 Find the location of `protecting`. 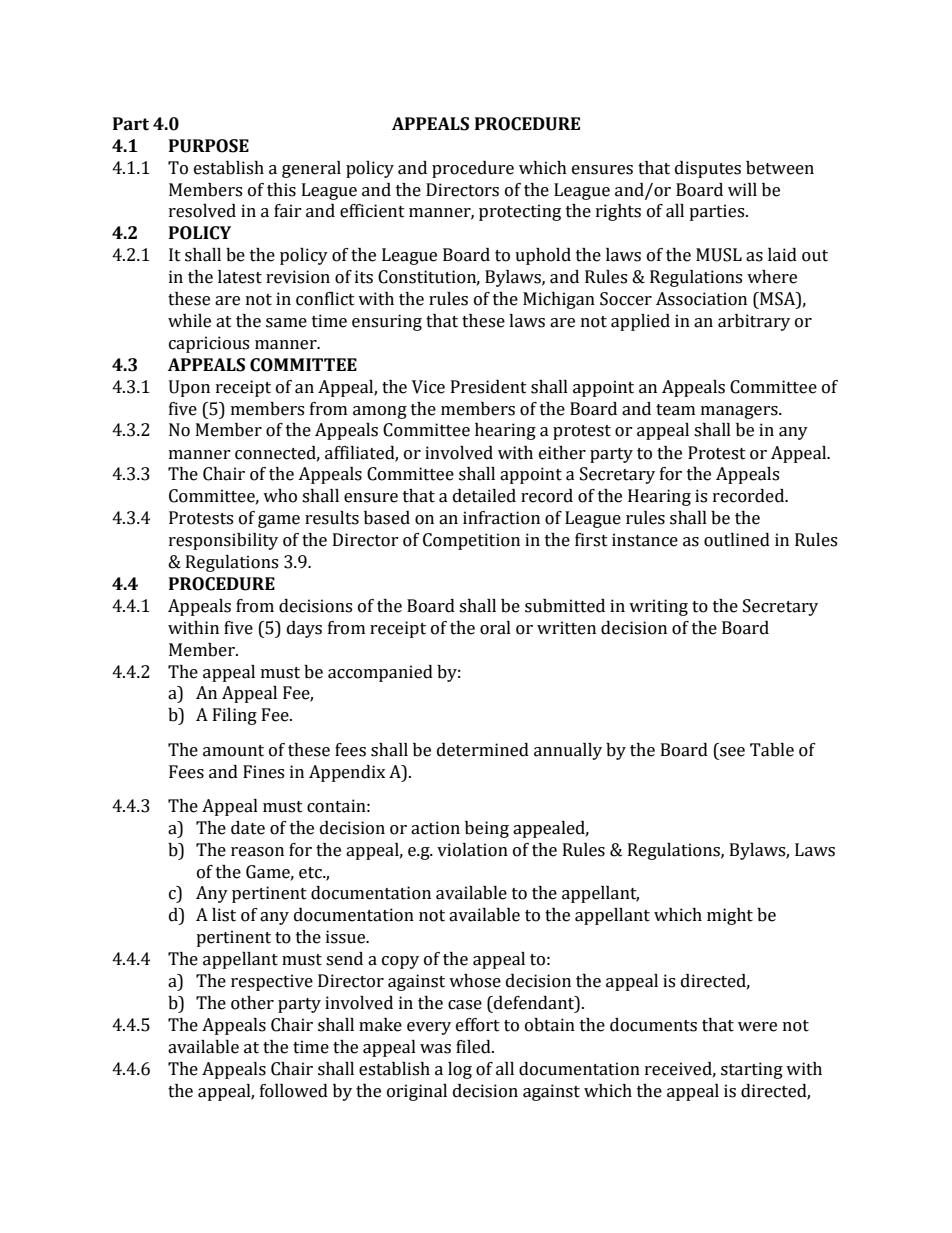

protecting is located at coordinates (520, 212).
